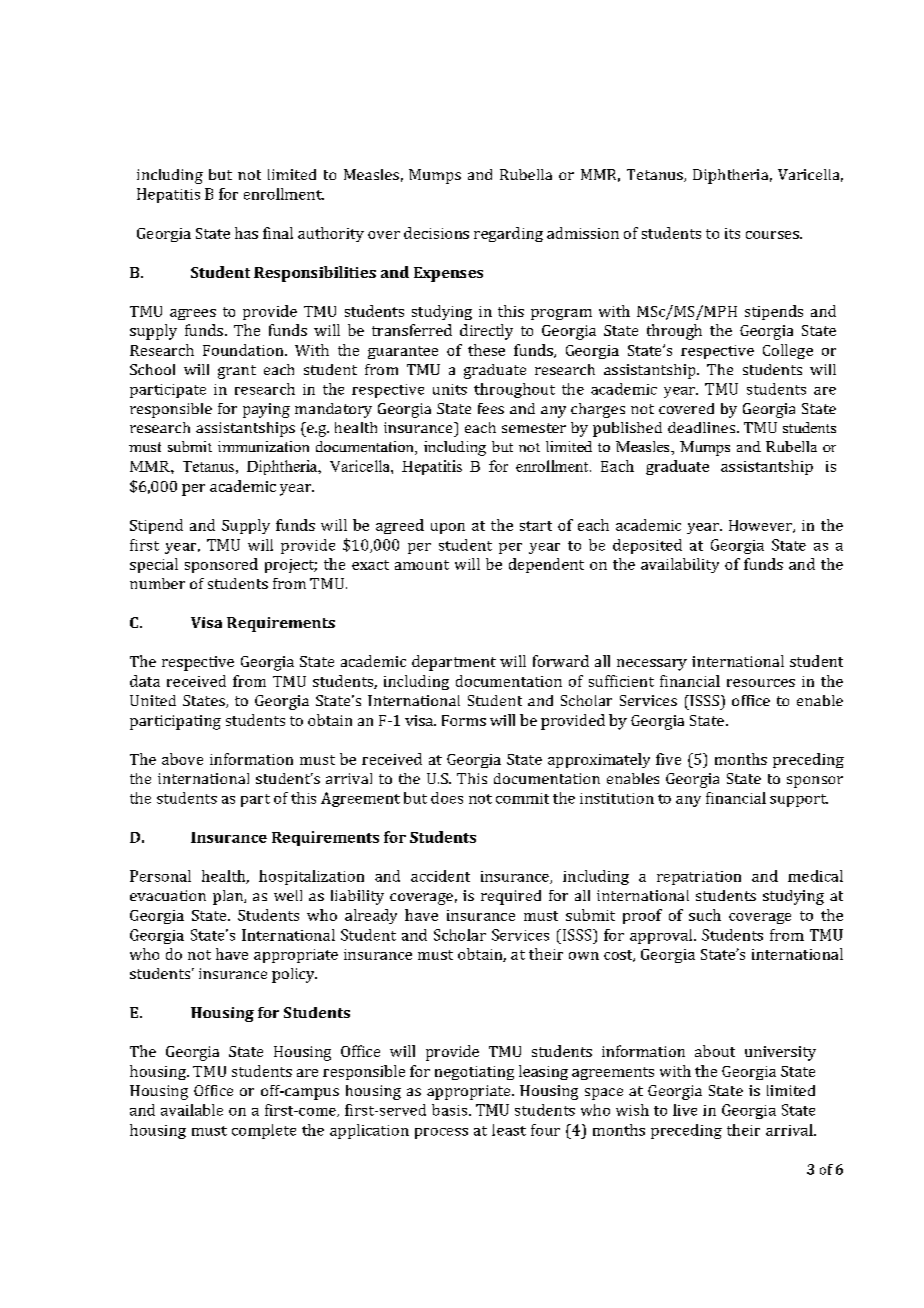 This screenshot has height=1308, width=924. Describe the element at coordinates (246, 233) in the screenshot. I see `has` at that location.
